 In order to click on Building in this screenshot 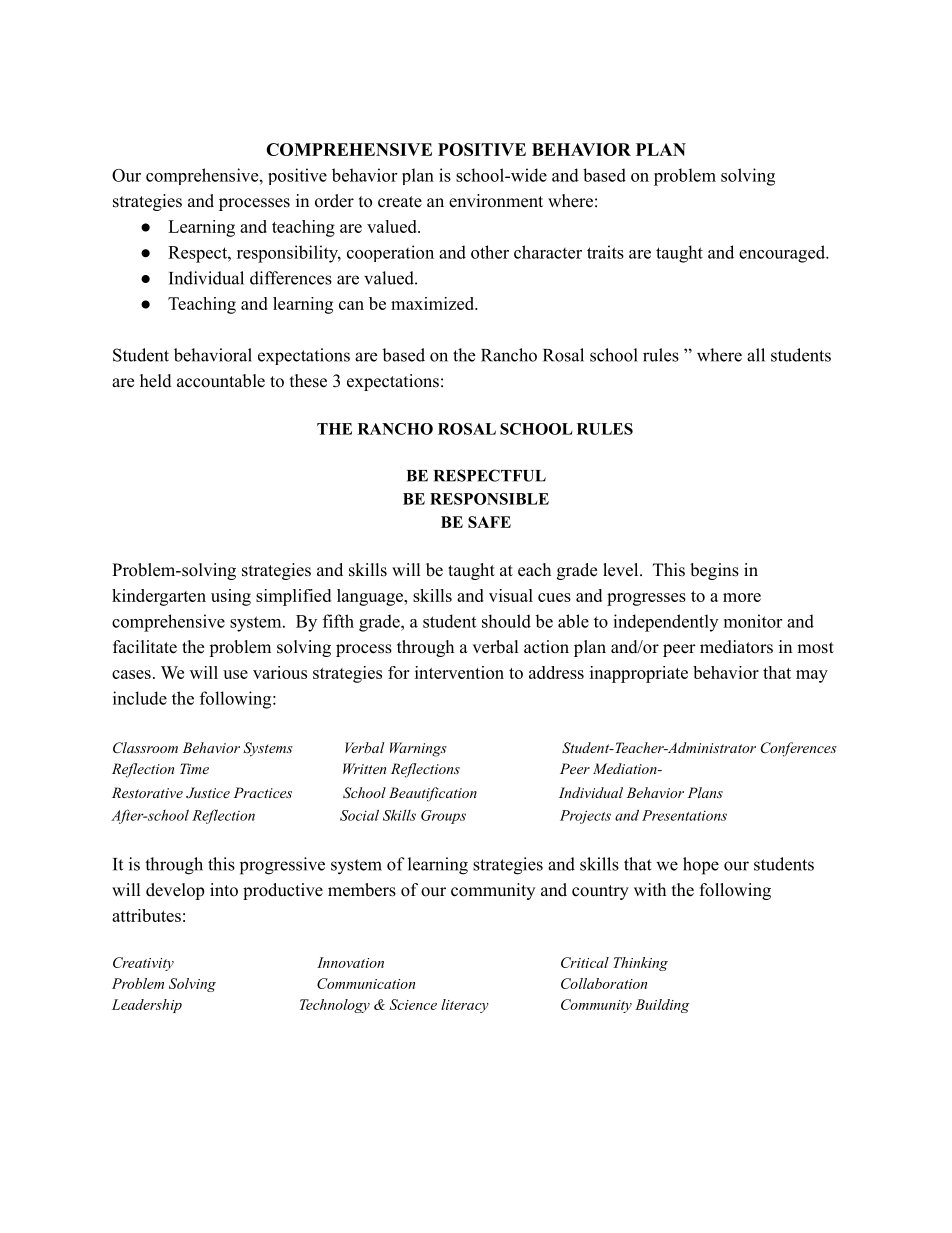, I will do `click(662, 1006)`.
